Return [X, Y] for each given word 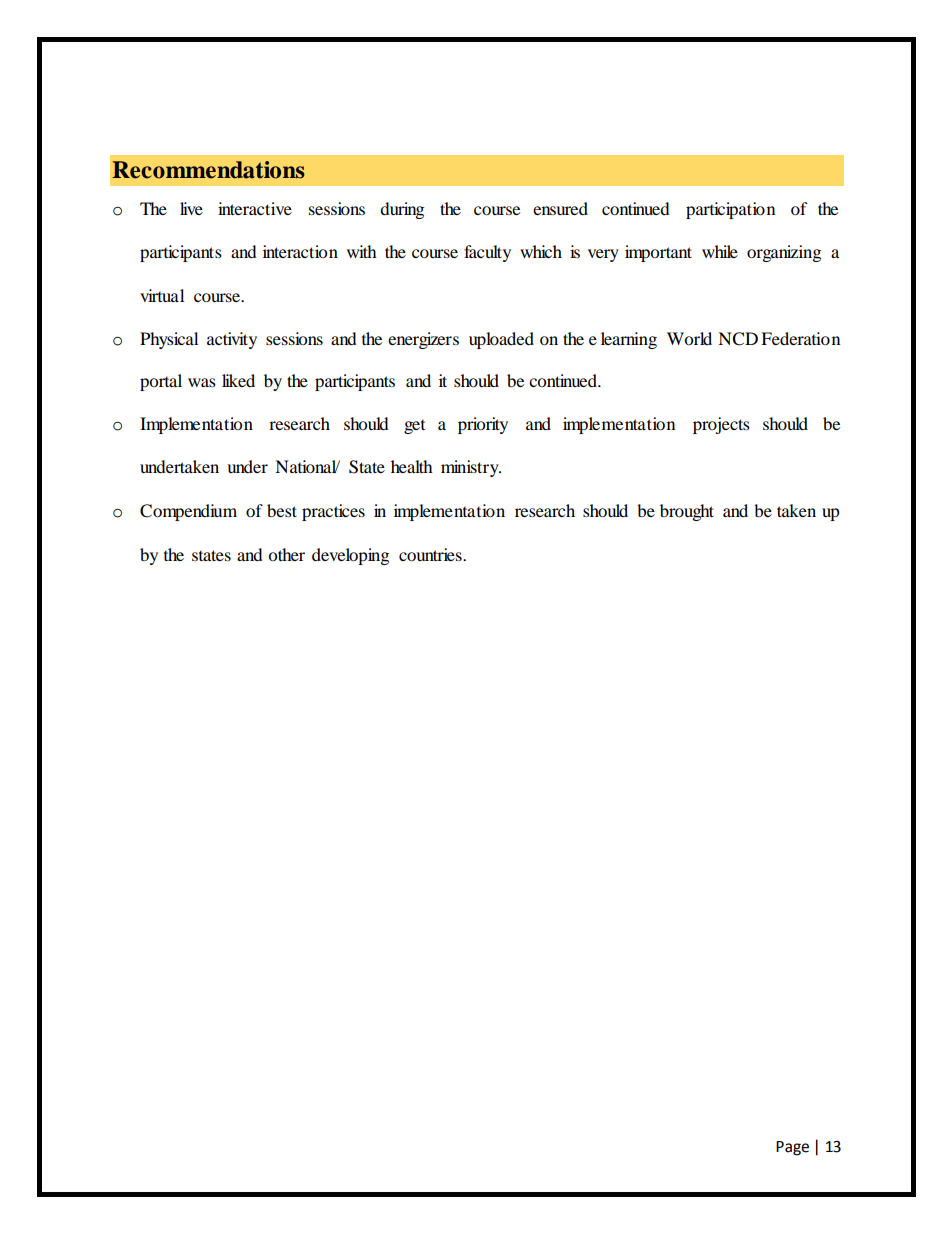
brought [687, 512]
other [286, 554]
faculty [487, 253]
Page [792, 1148]
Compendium [188, 512]
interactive [255, 208]
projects [721, 425]
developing [350, 556]
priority [483, 425]
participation [730, 210]
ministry [471, 468]
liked [238, 380]
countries [431, 554]
